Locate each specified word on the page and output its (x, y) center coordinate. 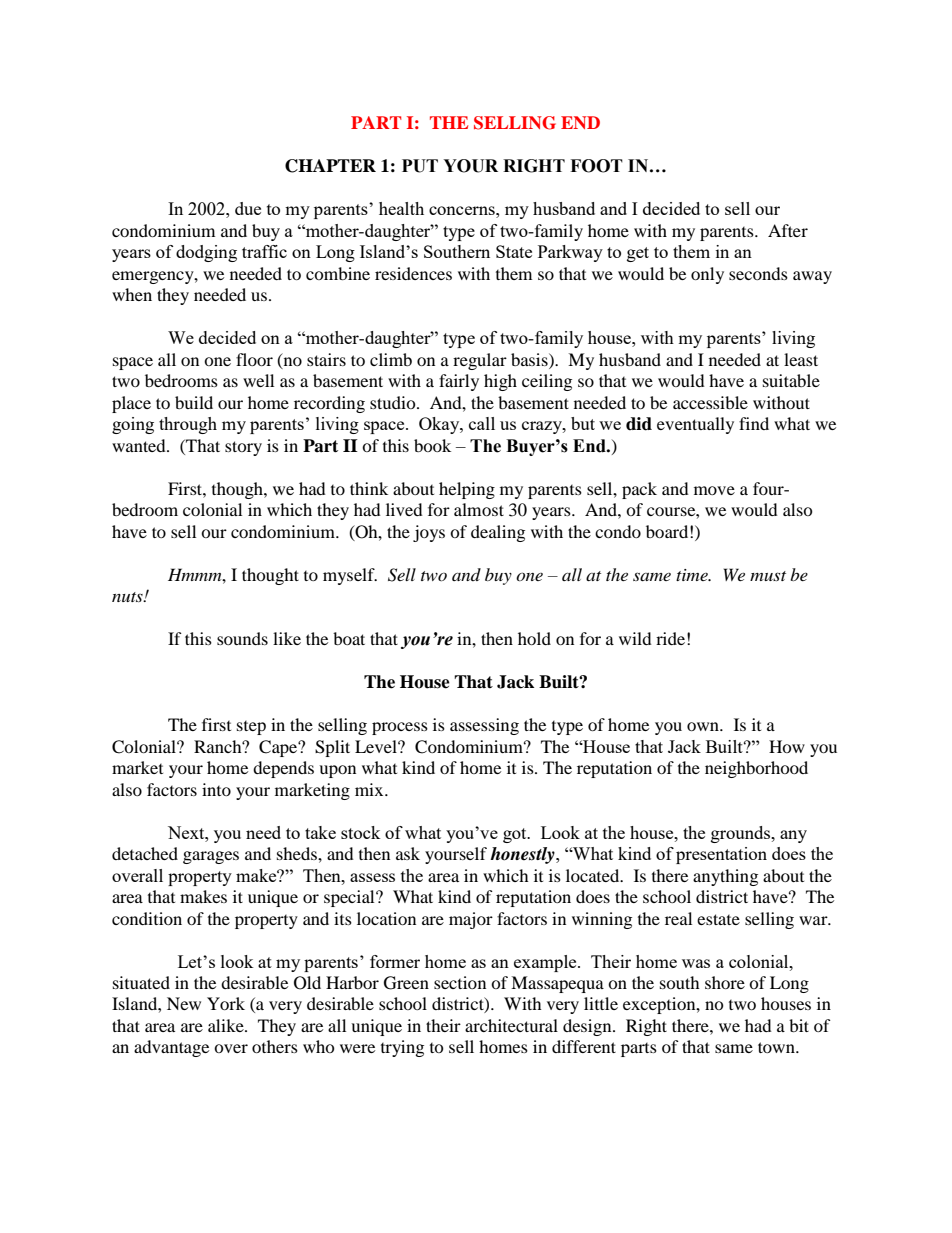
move (714, 490)
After (788, 230)
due (248, 208)
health (401, 208)
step (251, 728)
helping (467, 490)
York (226, 1003)
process (400, 728)
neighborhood (756, 769)
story (243, 448)
